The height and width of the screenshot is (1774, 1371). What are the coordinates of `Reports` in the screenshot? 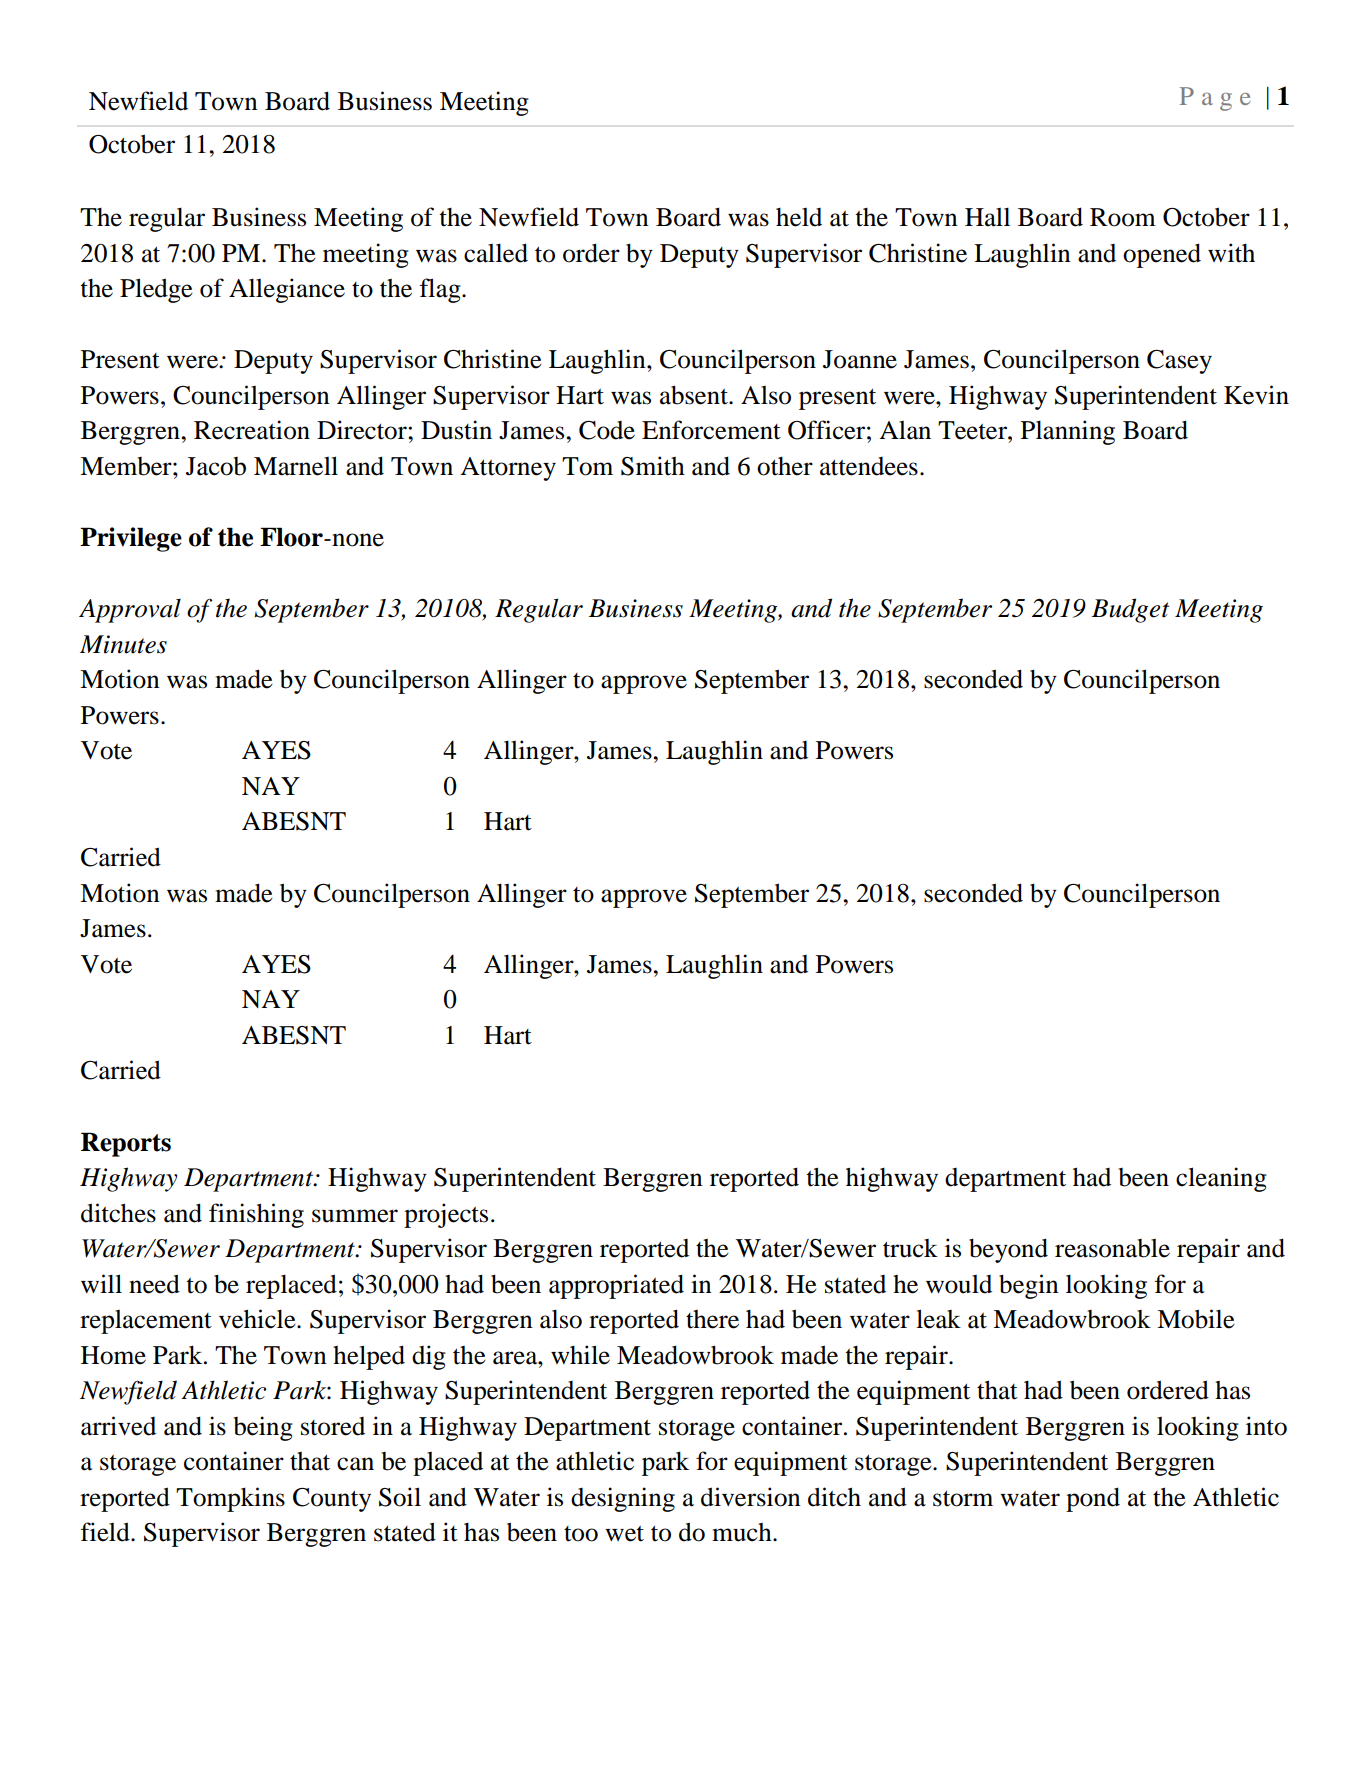 It's located at (126, 1144).
